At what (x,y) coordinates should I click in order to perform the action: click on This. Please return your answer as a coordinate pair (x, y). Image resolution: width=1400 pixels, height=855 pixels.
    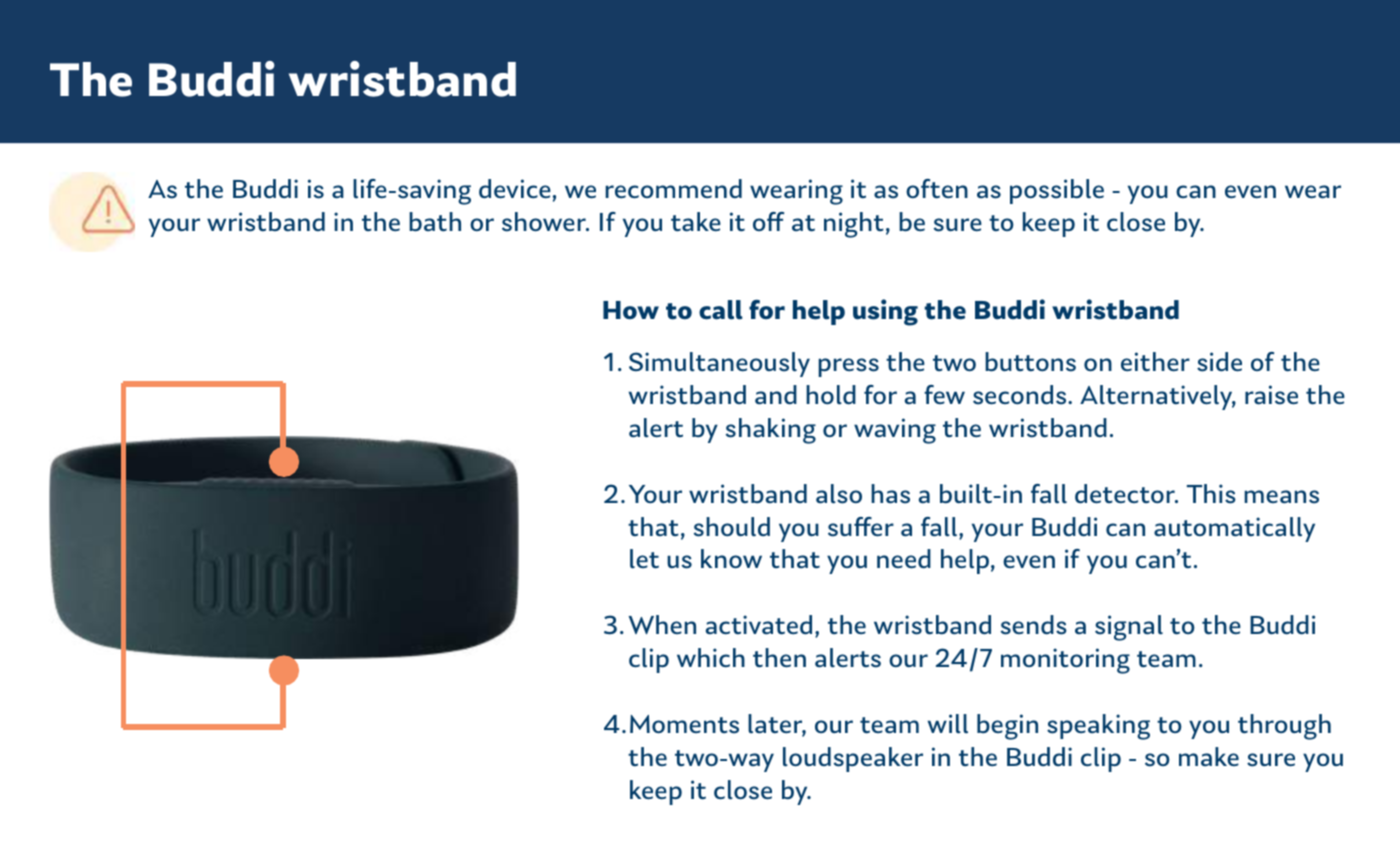
    Looking at the image, I should click on (1211, 494).
